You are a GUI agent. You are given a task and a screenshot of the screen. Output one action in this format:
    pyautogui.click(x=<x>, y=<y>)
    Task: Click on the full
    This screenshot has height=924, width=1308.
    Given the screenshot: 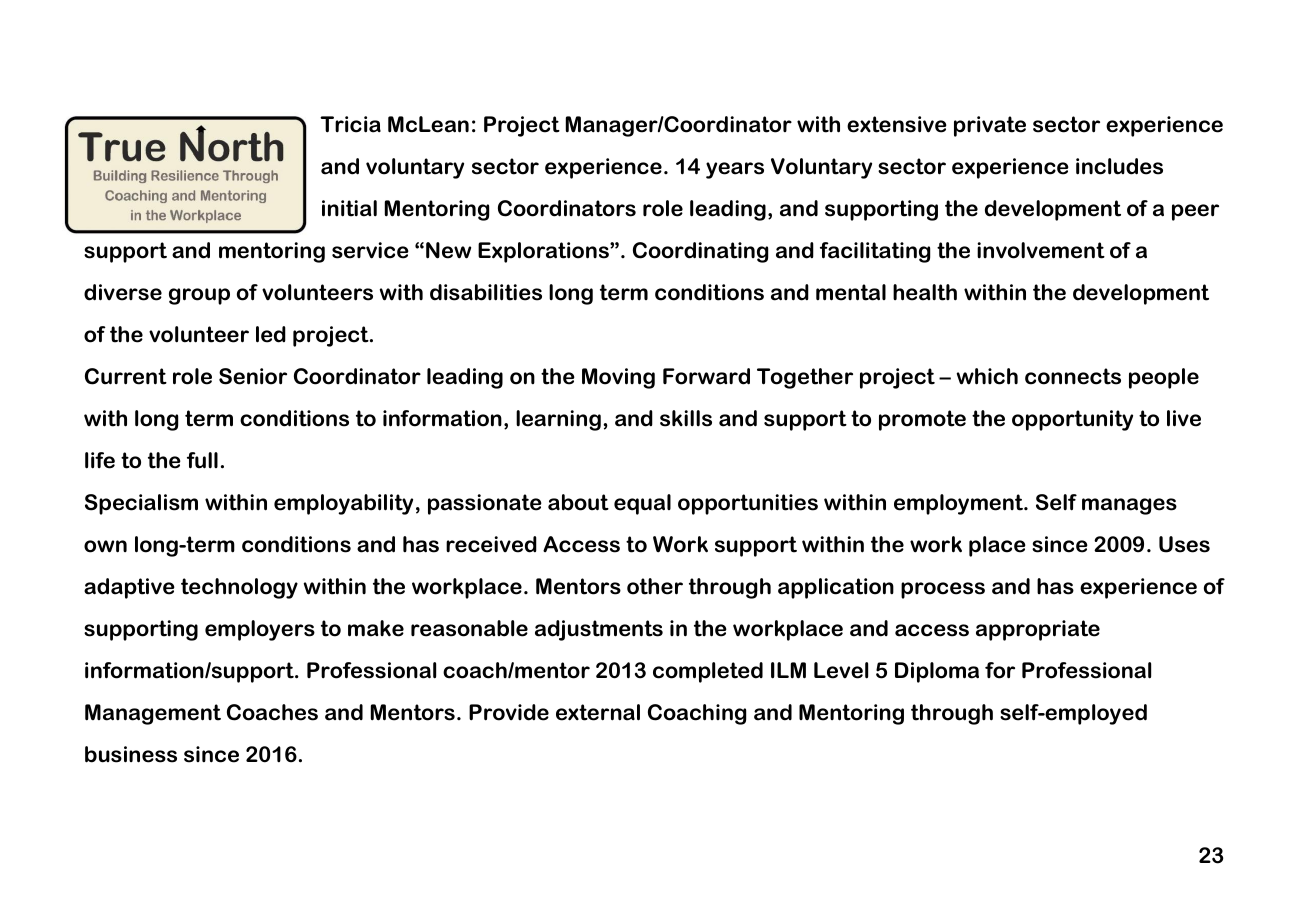 What is the action you would take?
    pyautogui.click(x=202, y=460)
